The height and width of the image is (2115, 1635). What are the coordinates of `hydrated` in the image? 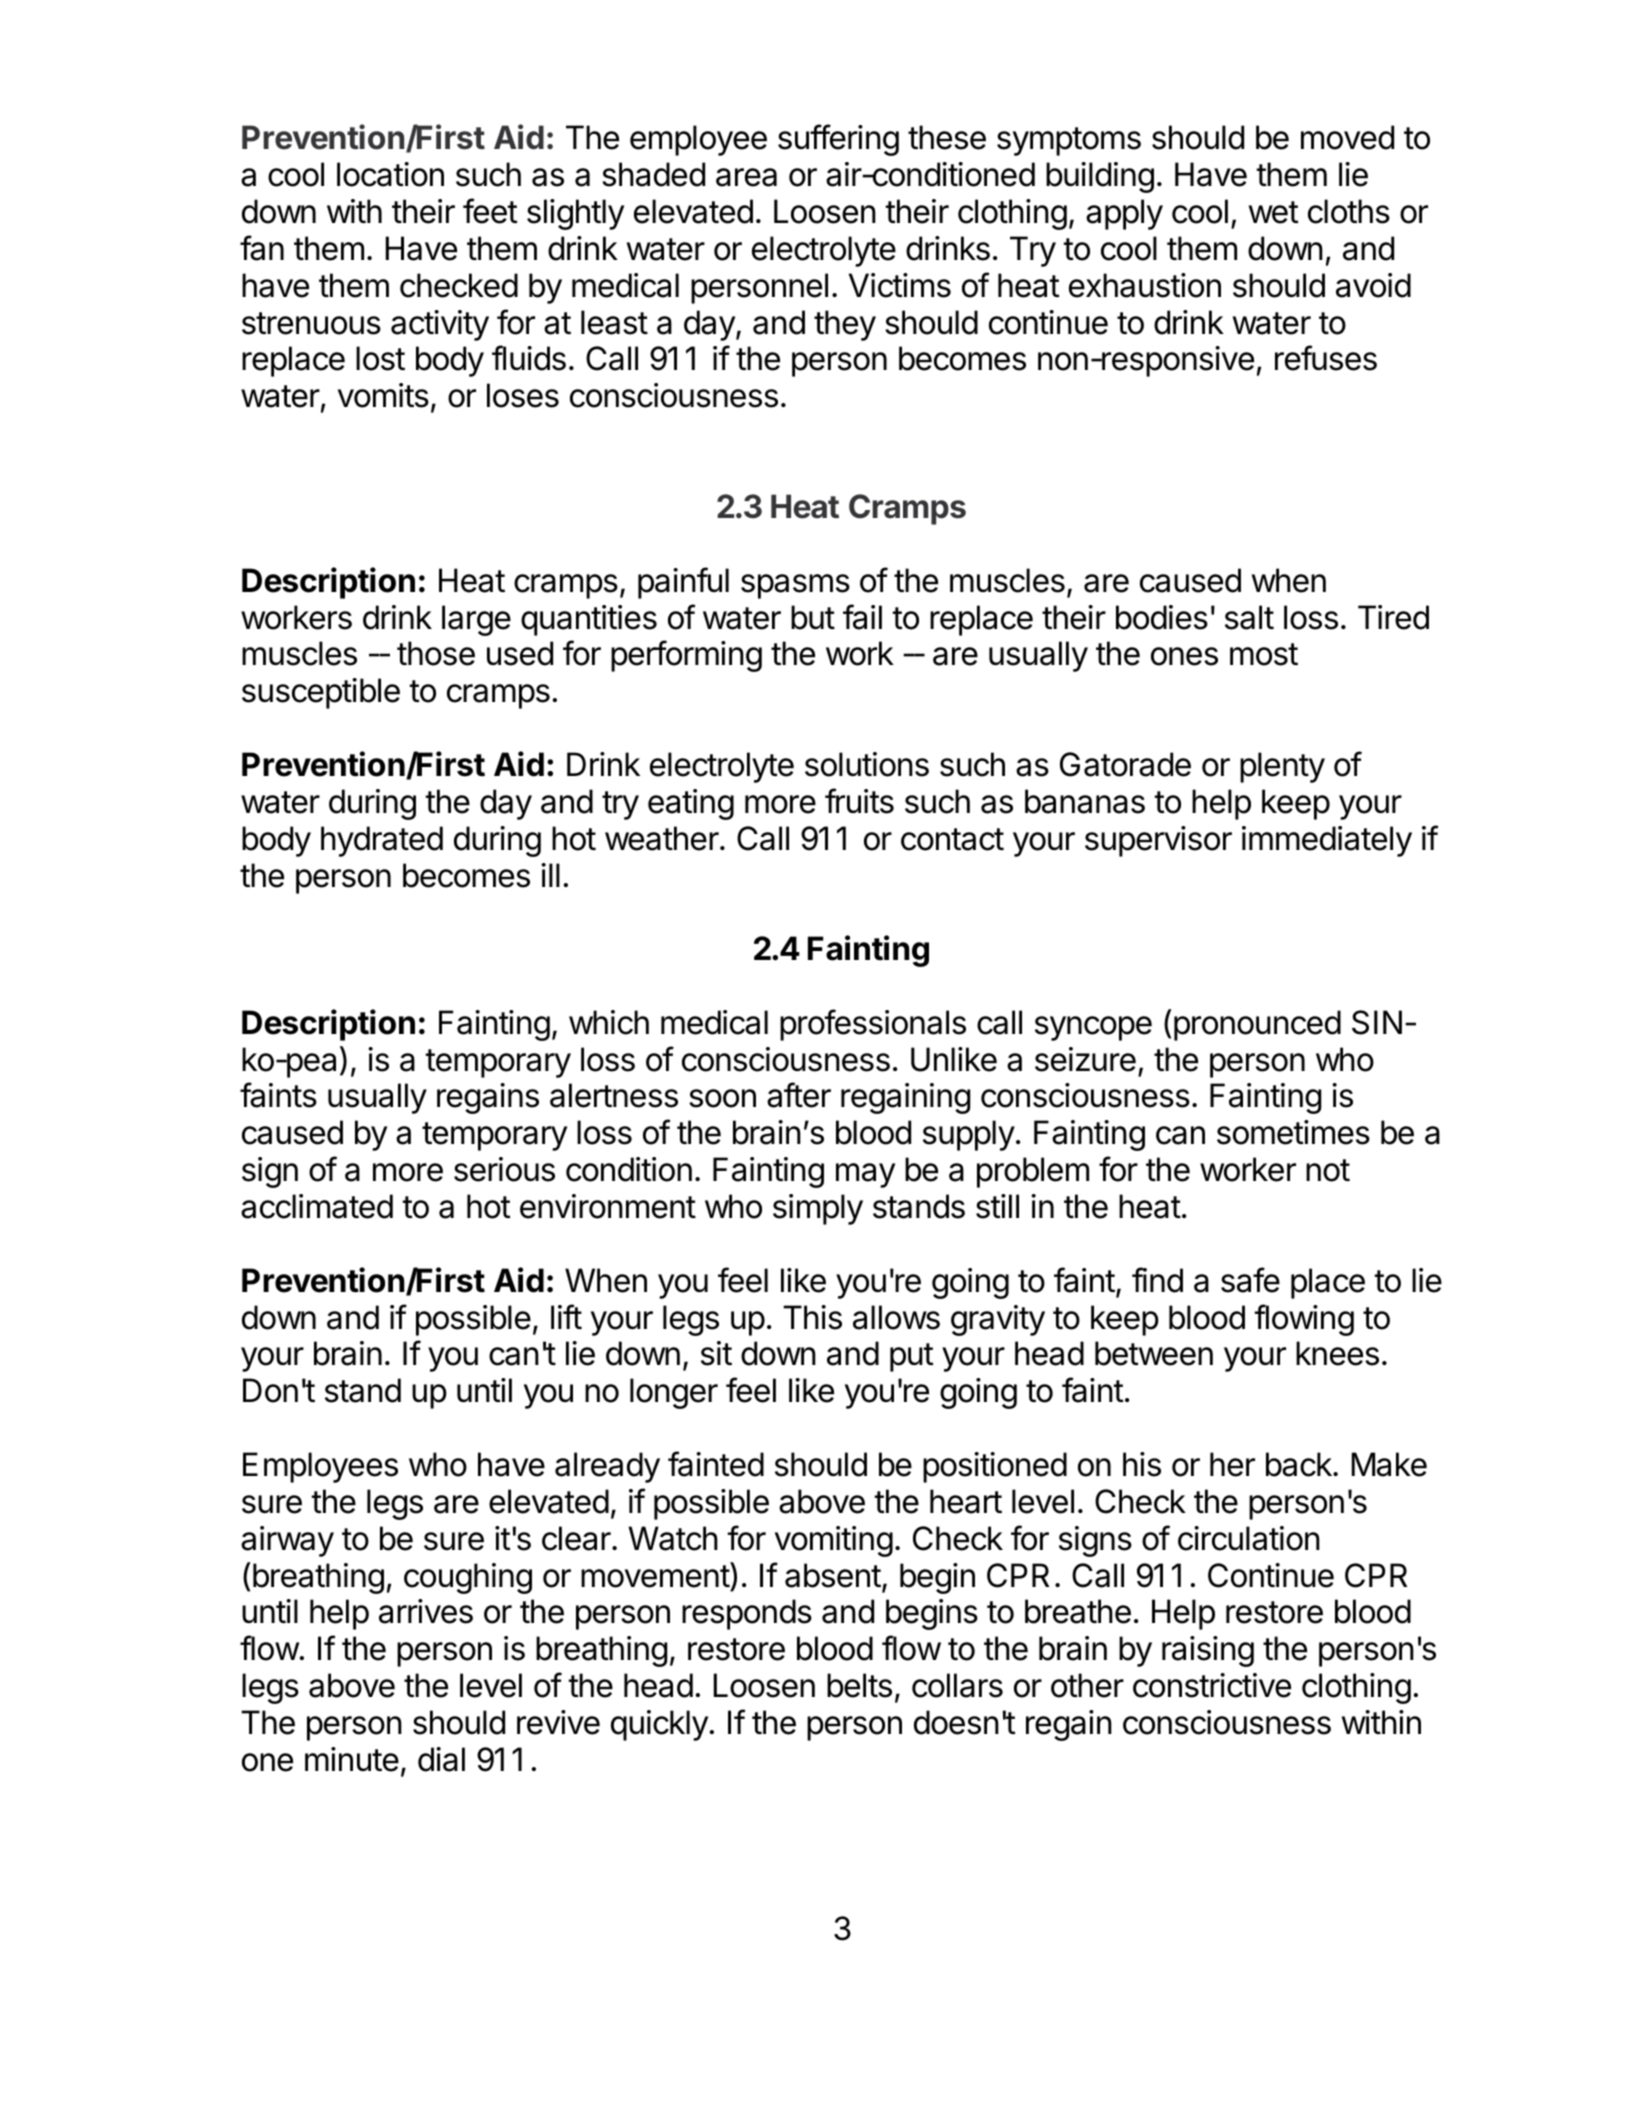 It's located at (382, 841).
